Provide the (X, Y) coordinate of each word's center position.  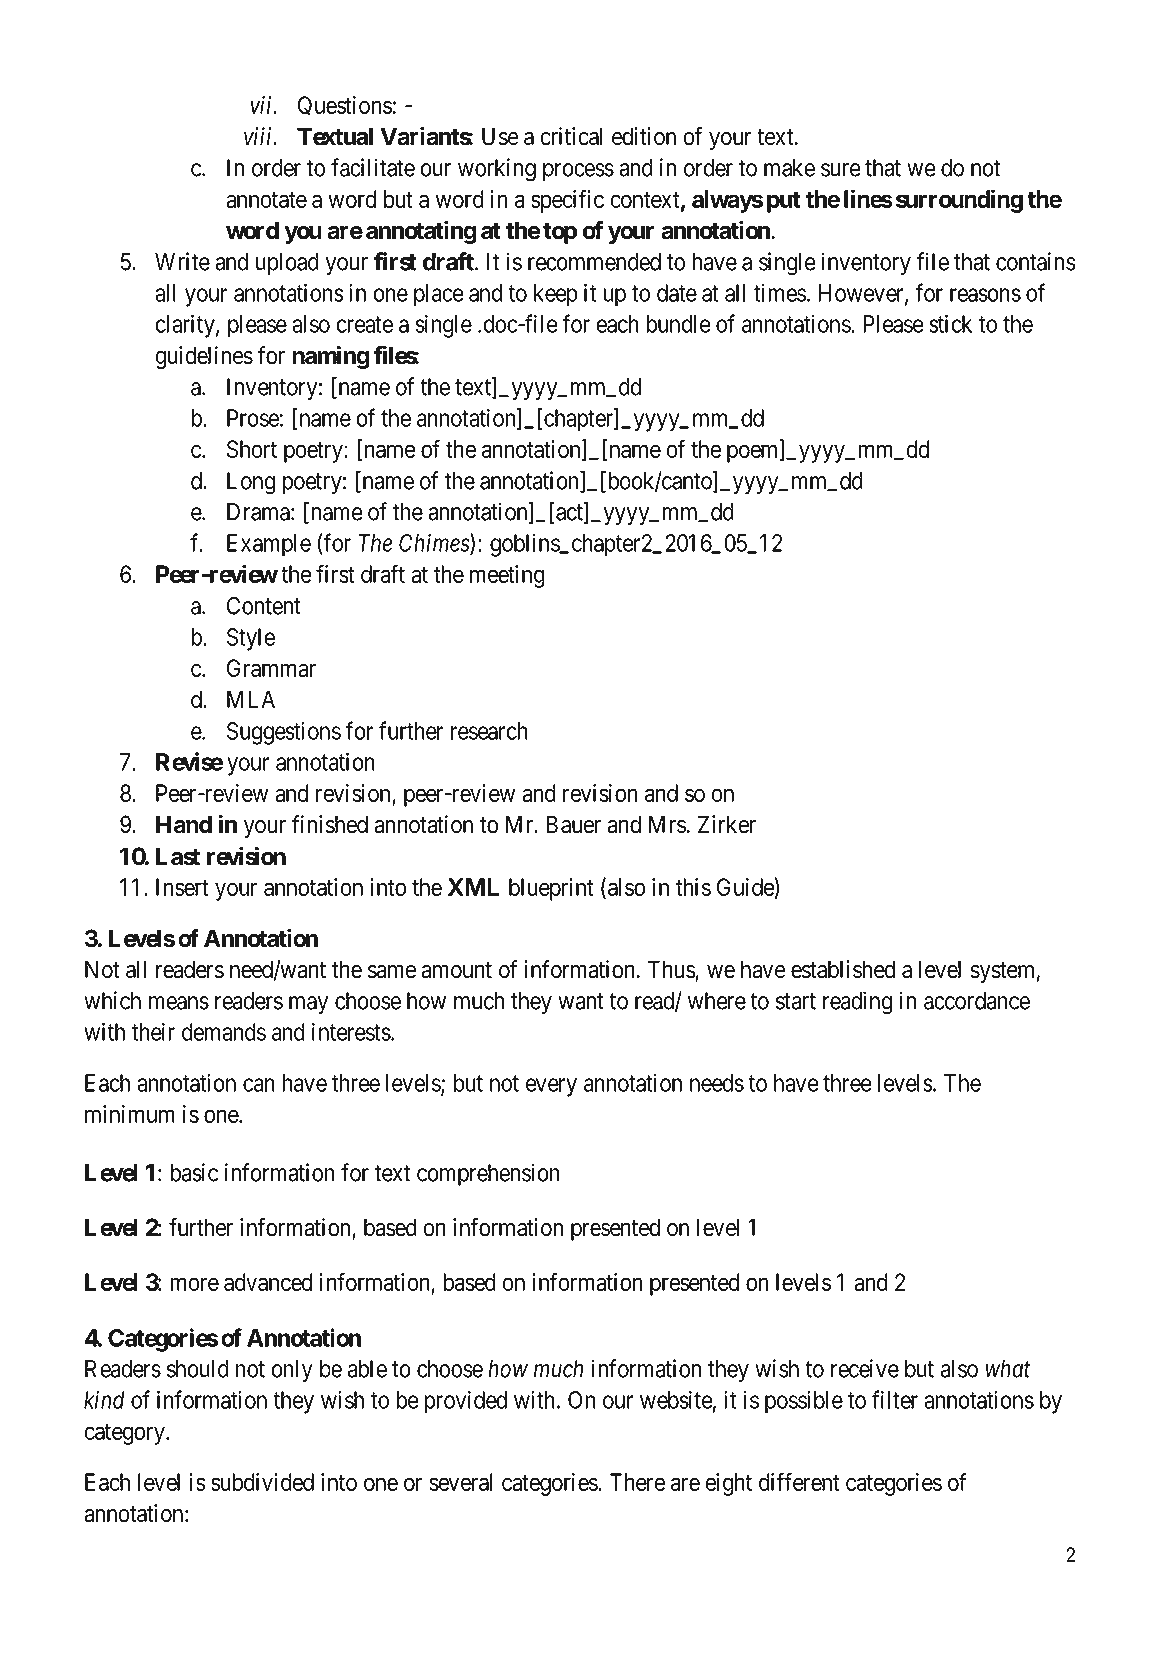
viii (259, 136)
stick (950, 323)
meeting (507, 576)
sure (841, 170)
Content (264, 605)
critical (571, 136)
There (637, 1482)
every (551, 1087)
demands (224, 1032)
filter (895, 1399)
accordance (977, 1001)
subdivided (262, 1482)
